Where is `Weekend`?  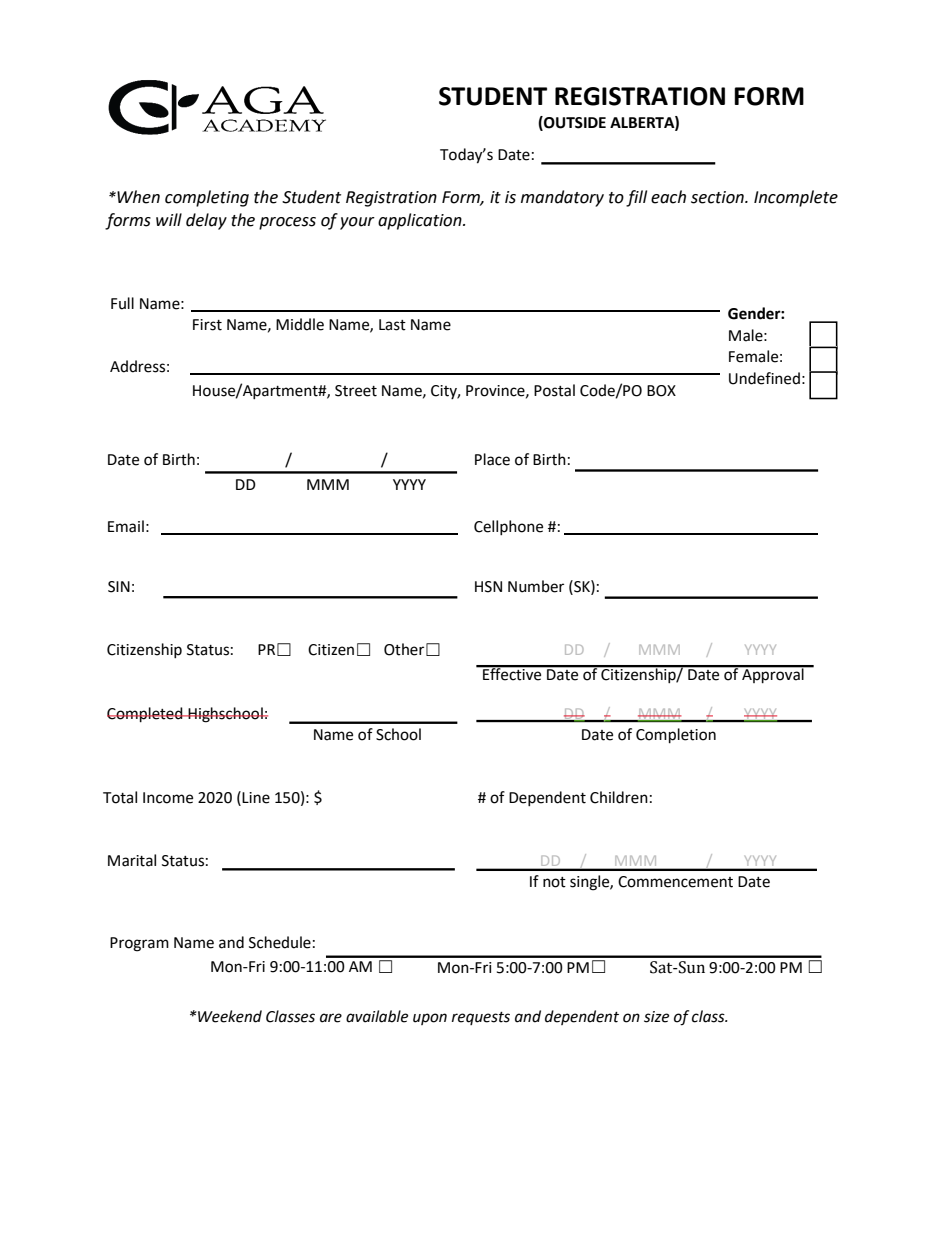 Weekend is located at coordinates (229, 1016).
